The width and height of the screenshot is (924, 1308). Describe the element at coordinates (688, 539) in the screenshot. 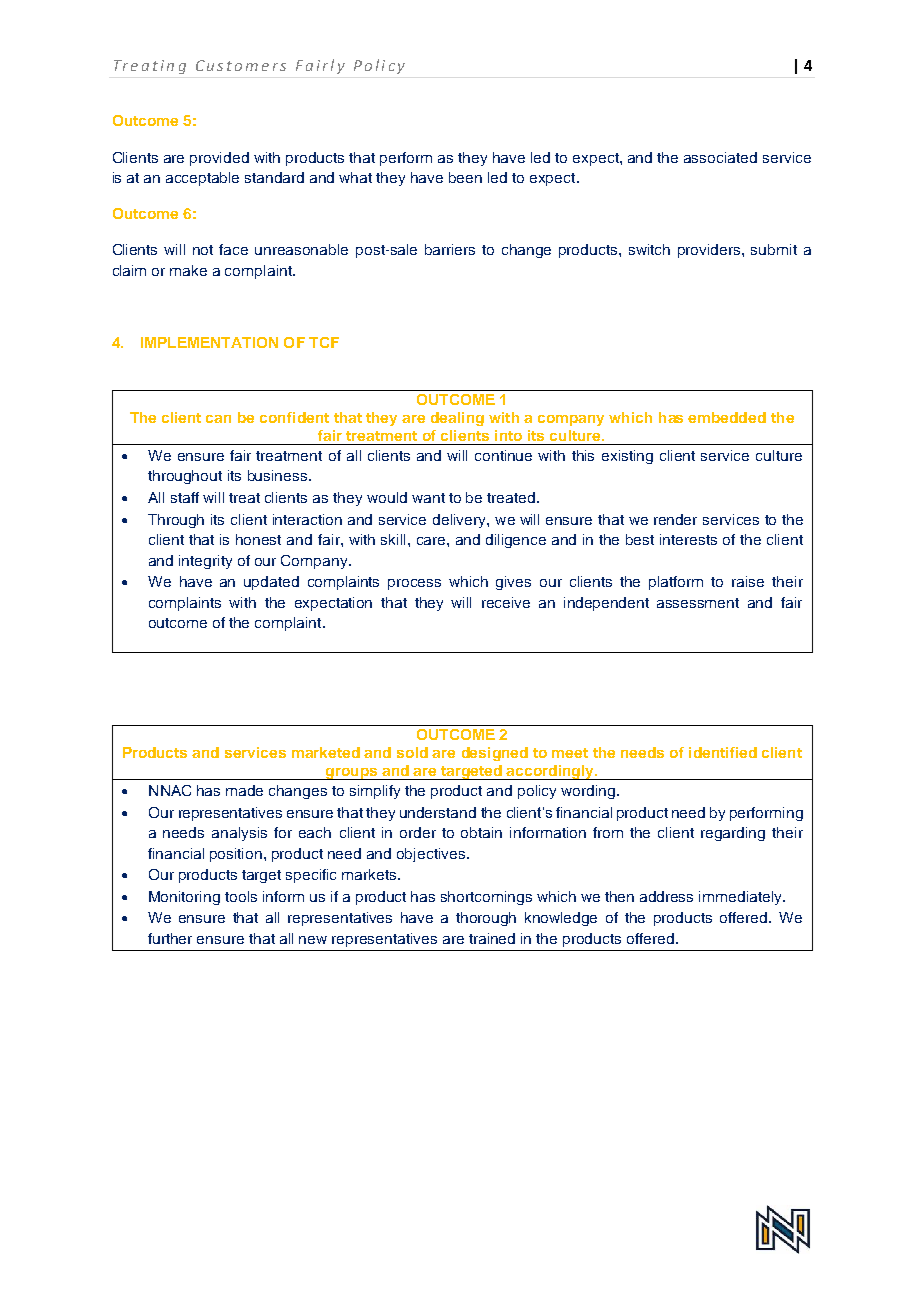

I see `interests` at that location.
